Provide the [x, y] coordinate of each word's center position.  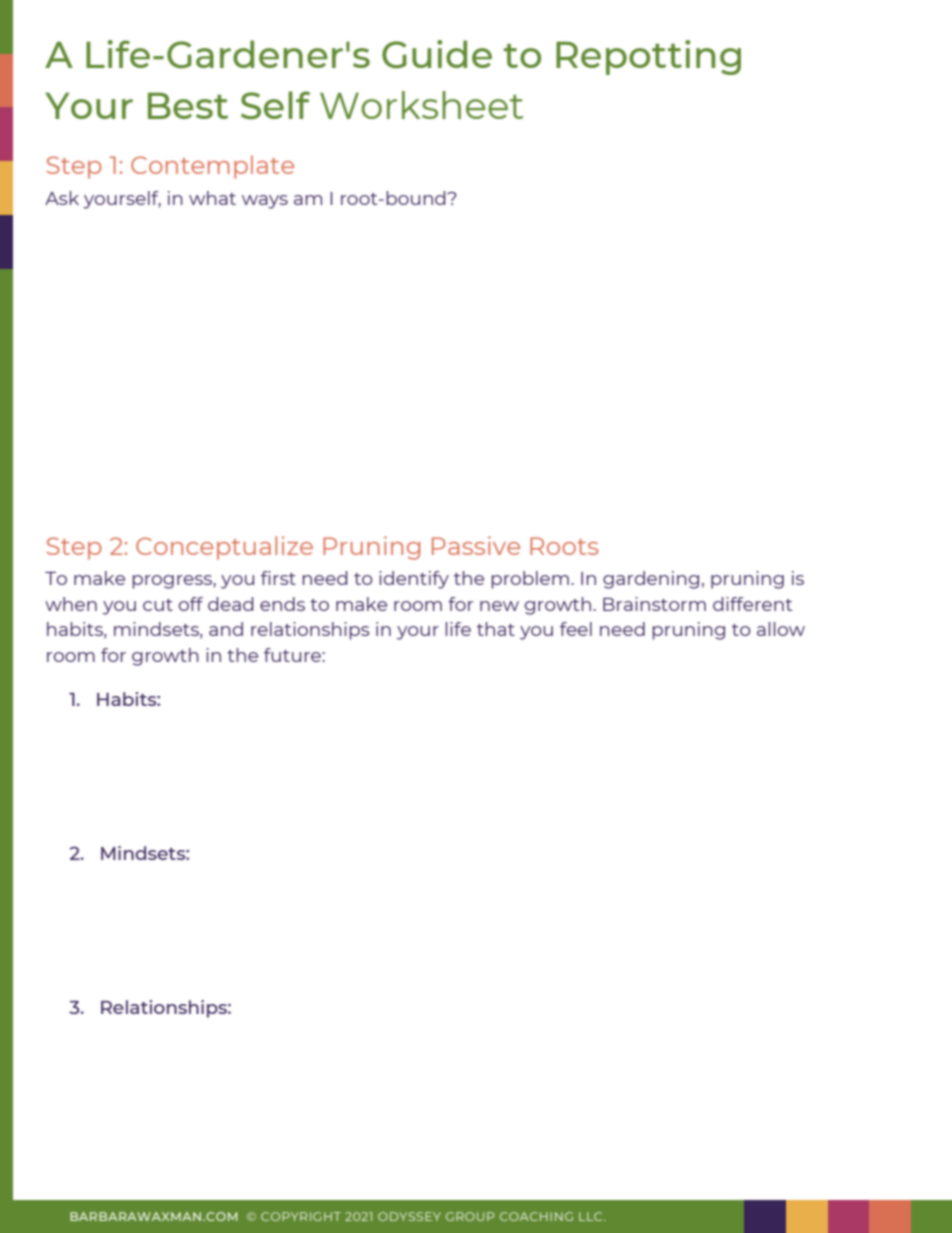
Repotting [648, 57]
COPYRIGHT [301, 1216]
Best [188, 105]
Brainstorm [654, 604]
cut [158, 605]
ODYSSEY [409, 1216]
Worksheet [421, 105]
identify [414, 580]
